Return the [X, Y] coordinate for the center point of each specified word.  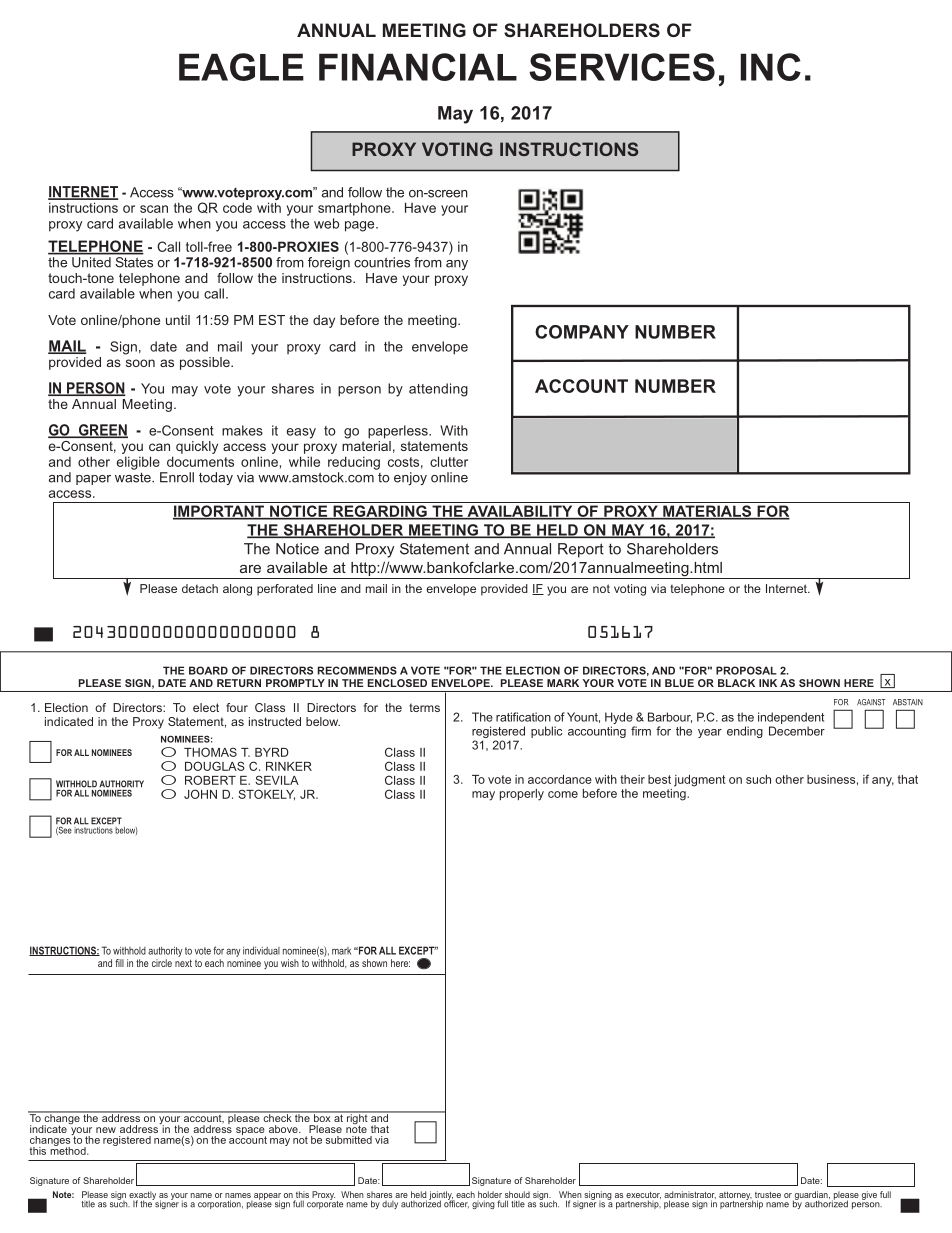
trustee [768, 1195]
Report [581, 550]
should [517, 1194]
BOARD [208, 670]
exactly [142, 1196]
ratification [523, 717]
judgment [700, 781]
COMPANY [582, 332]
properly [522, 795]
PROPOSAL [746, 670]
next [183, 963]
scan [154, 209]
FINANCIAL [418, 67]
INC [771, 67]
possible [206, 363]
